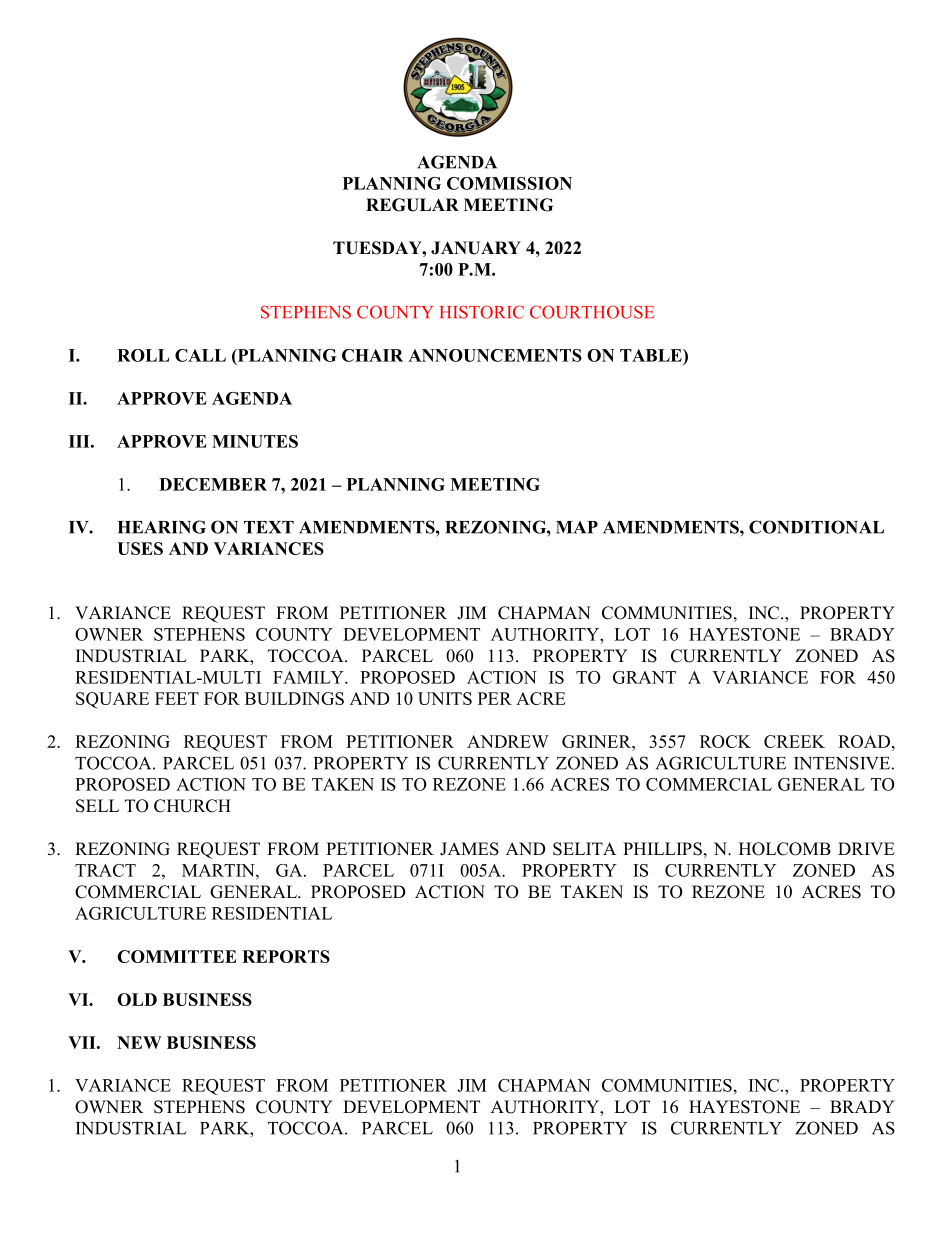 The width and height of the document is (952, 1233). Describe the element at coordinates (412, 205) in the document. I see `REGULAR` at that location.
